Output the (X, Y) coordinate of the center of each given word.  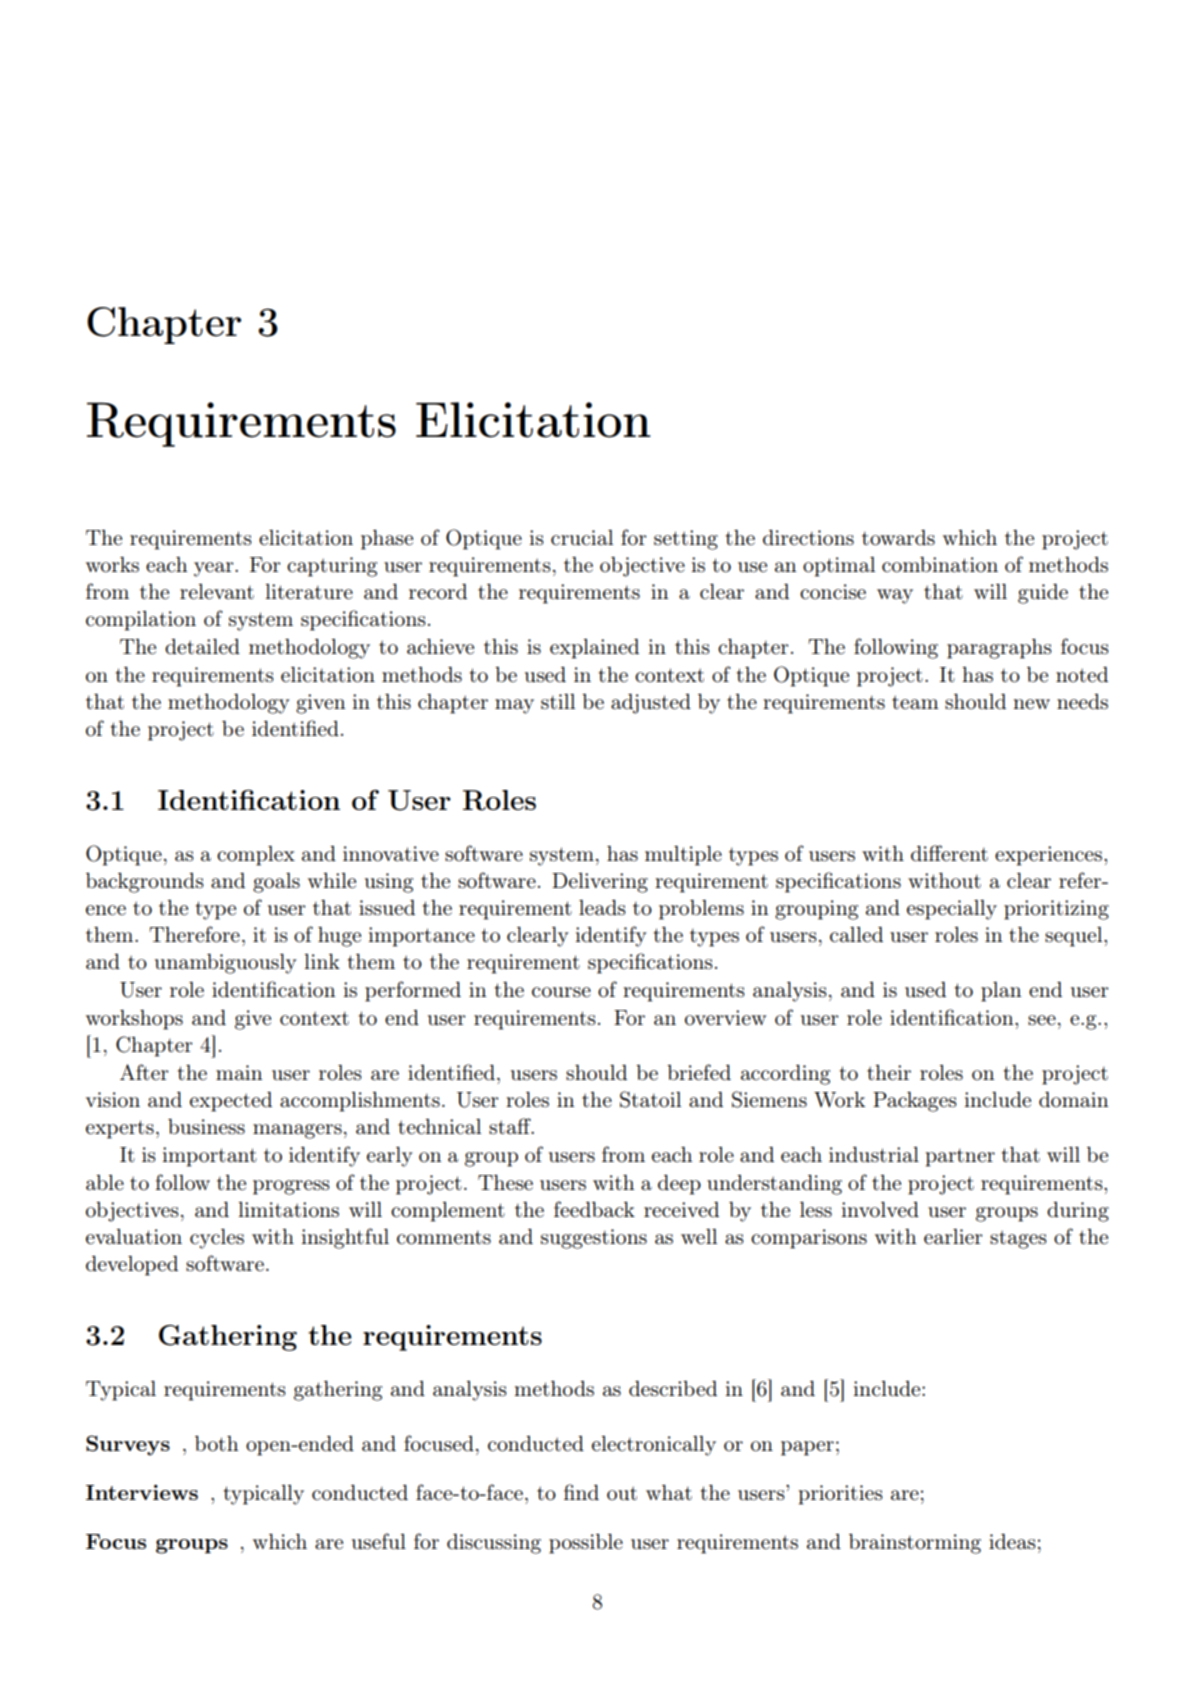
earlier (953, 1237)
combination (940, 565)
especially (952, 910)
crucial (582, 537)
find (581, 1492)
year (215, 569)
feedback (594, 1209)
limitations (288, 1210)
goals (276, 883)
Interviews (142, 1492)
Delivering (600, 883)
